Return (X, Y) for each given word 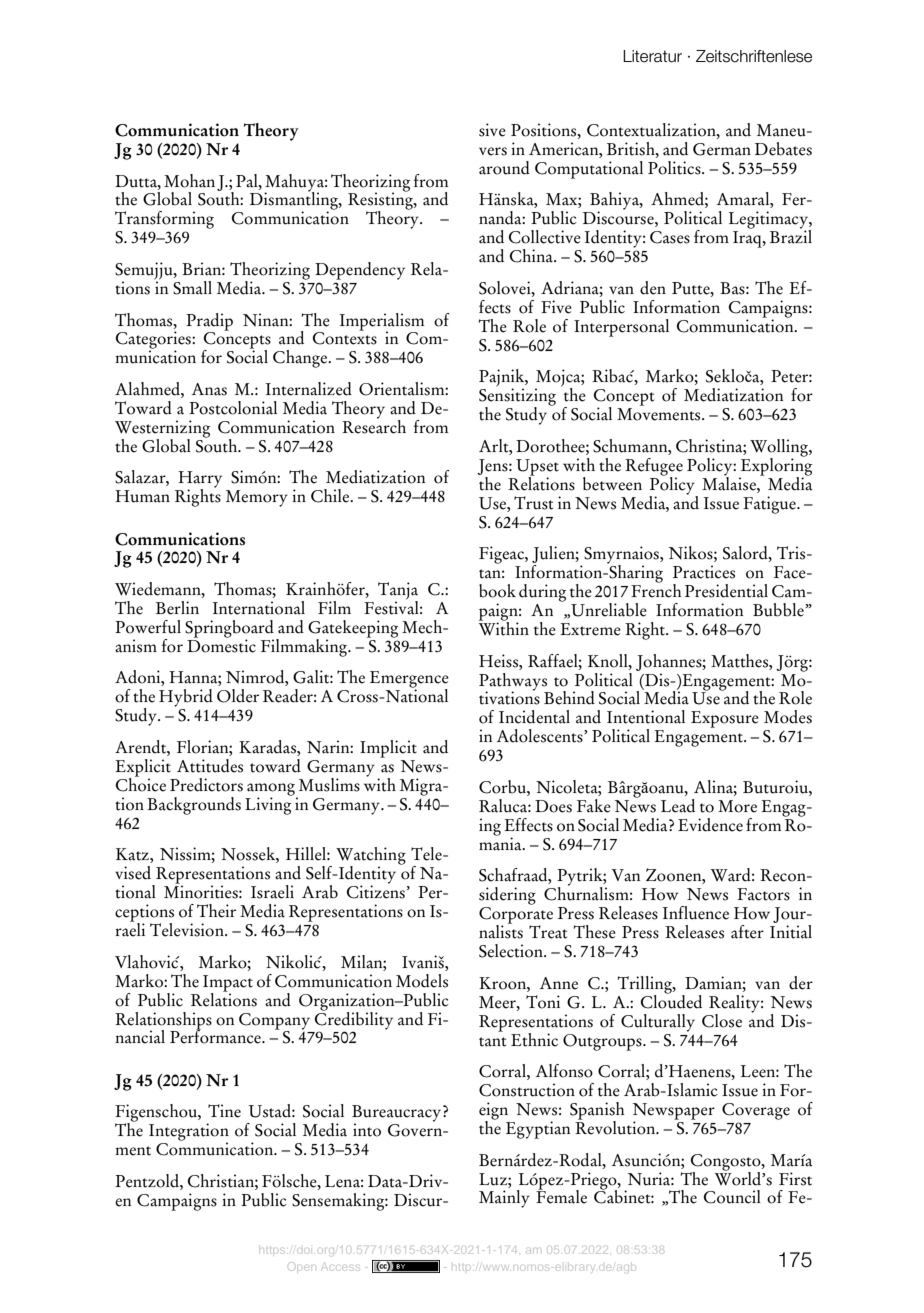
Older (238, 696)
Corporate (516, 916)
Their (216, 911)
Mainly (504, 1199)
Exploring (775, 466)
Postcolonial (233, 408)
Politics (675, 168)
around (504, 168)
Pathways (514, 683)
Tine (224, 1111)
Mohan (189, 181)
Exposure (725, 719)
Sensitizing (517, 397)
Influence (696, 913)
